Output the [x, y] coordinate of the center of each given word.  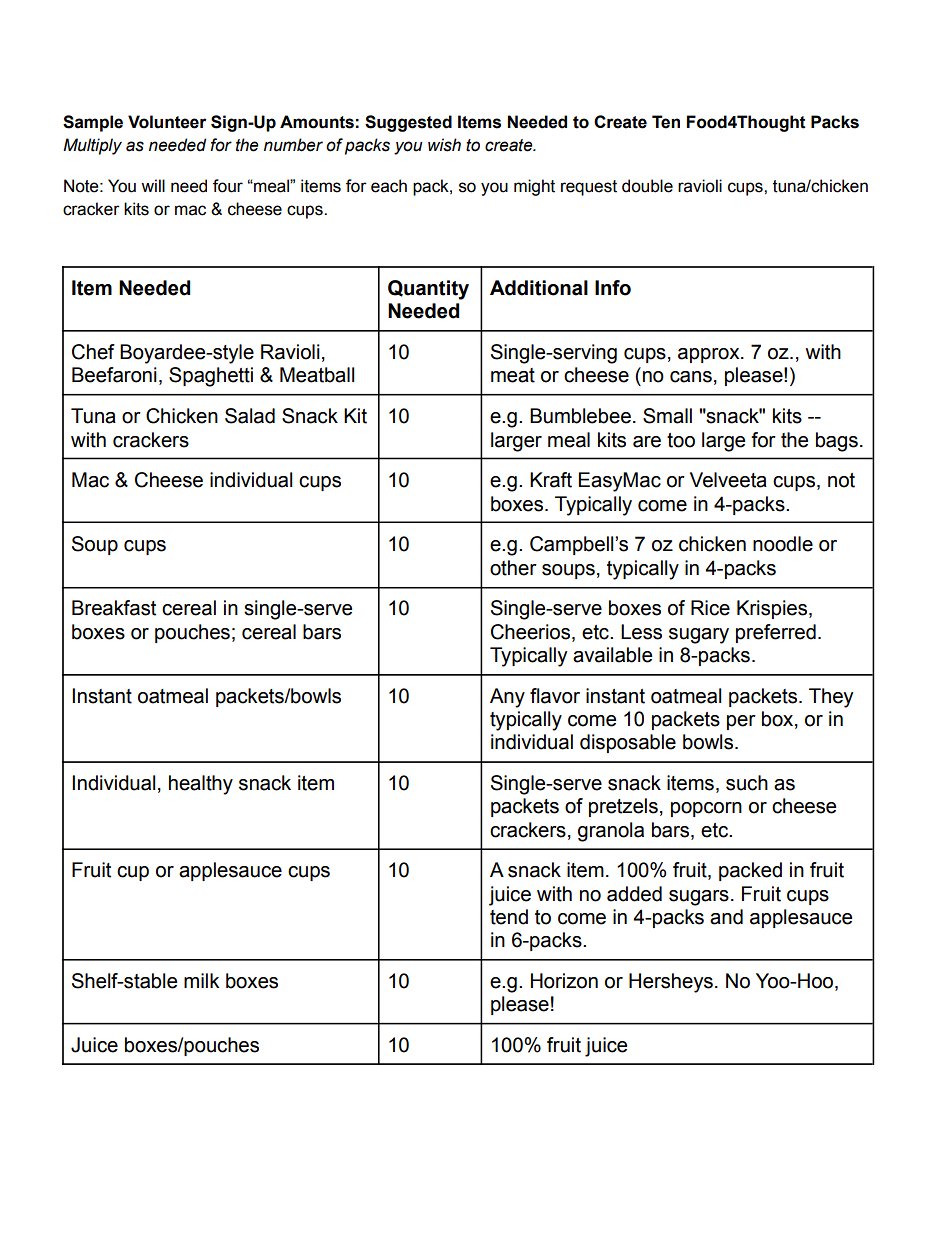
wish [444, 145]
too [681, 440]
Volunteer [167, 122]
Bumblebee [580, 416]
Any [507, 698]
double [647, 186]
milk [201, 980]
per [741, 722]
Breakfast [114, 608]
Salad [250, 416]
